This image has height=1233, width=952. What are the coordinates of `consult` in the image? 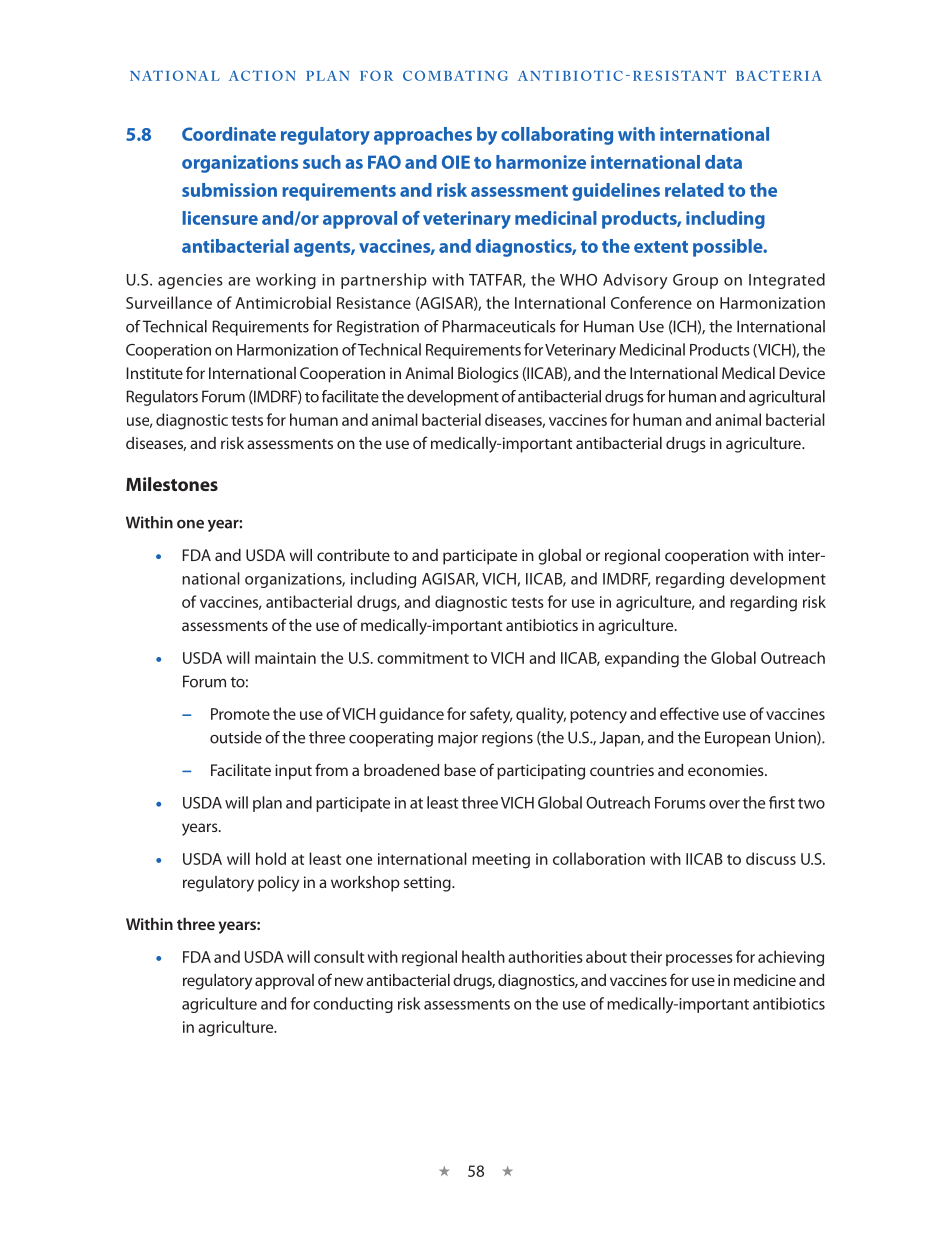 It's located at (339, 956).
